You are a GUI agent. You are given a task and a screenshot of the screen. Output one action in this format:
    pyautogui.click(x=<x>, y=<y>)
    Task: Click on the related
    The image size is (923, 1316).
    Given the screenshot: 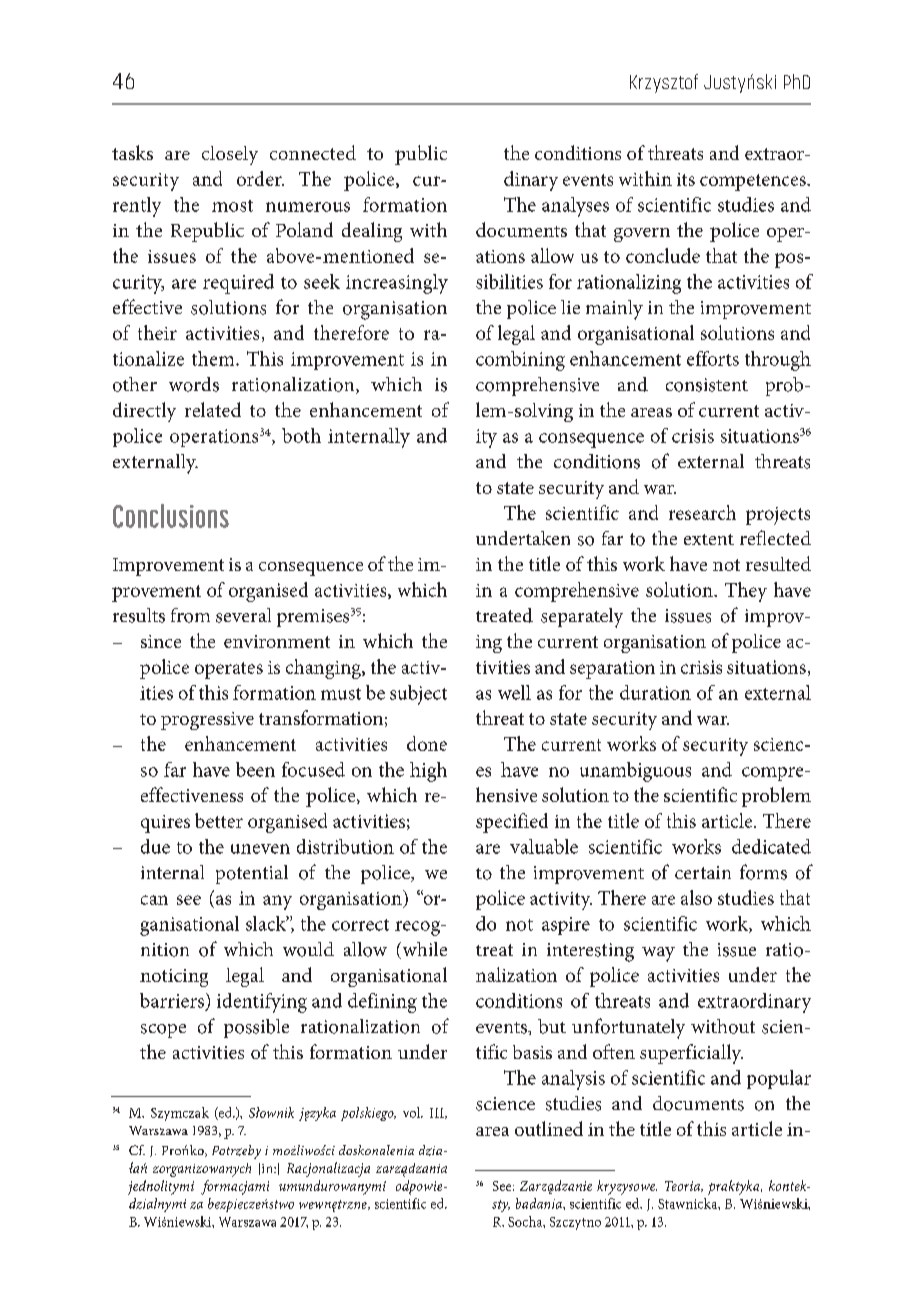 What is the action you would take?
    pyautogui.click(x=213, y=409)
